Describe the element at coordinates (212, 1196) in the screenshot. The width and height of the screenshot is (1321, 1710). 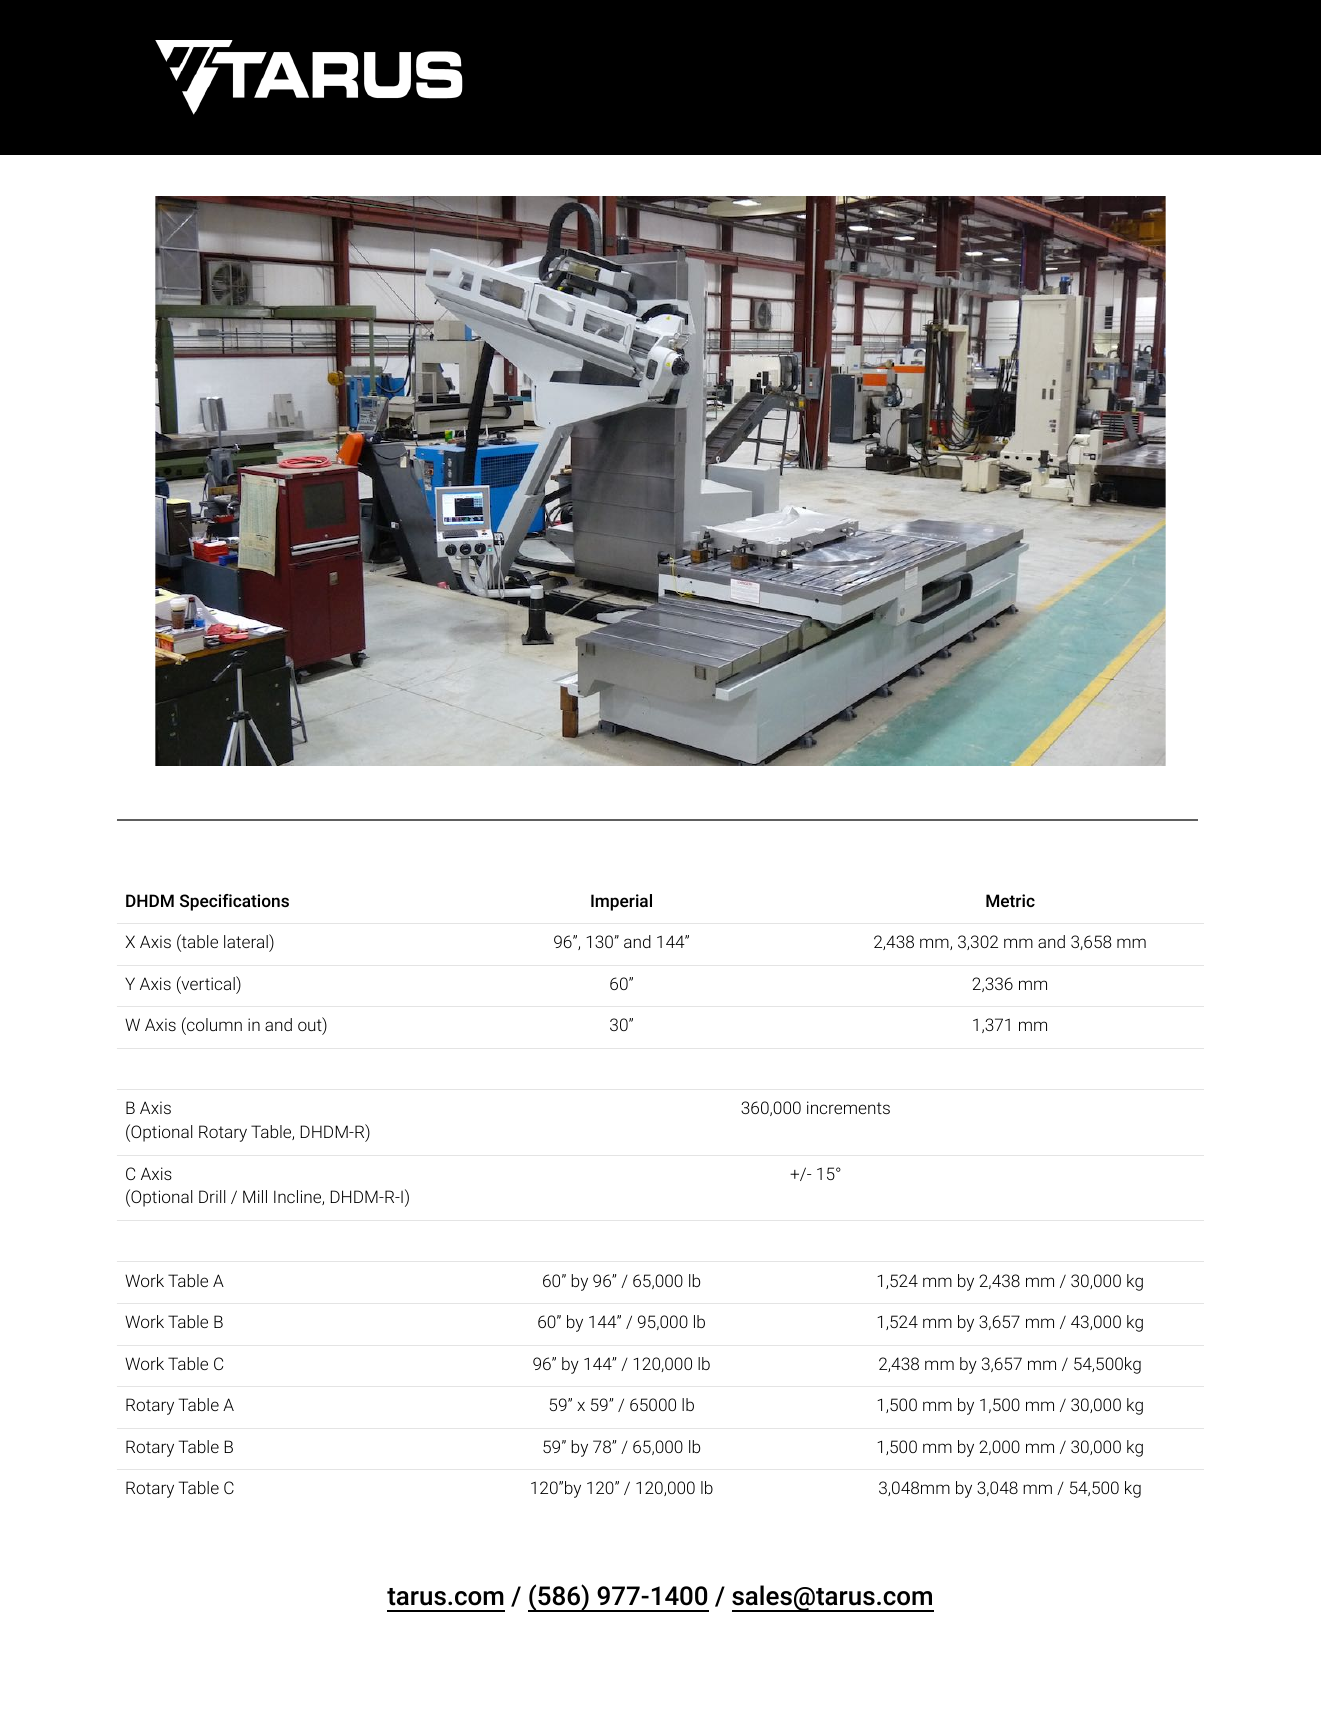
I see `Drill` at that location.
